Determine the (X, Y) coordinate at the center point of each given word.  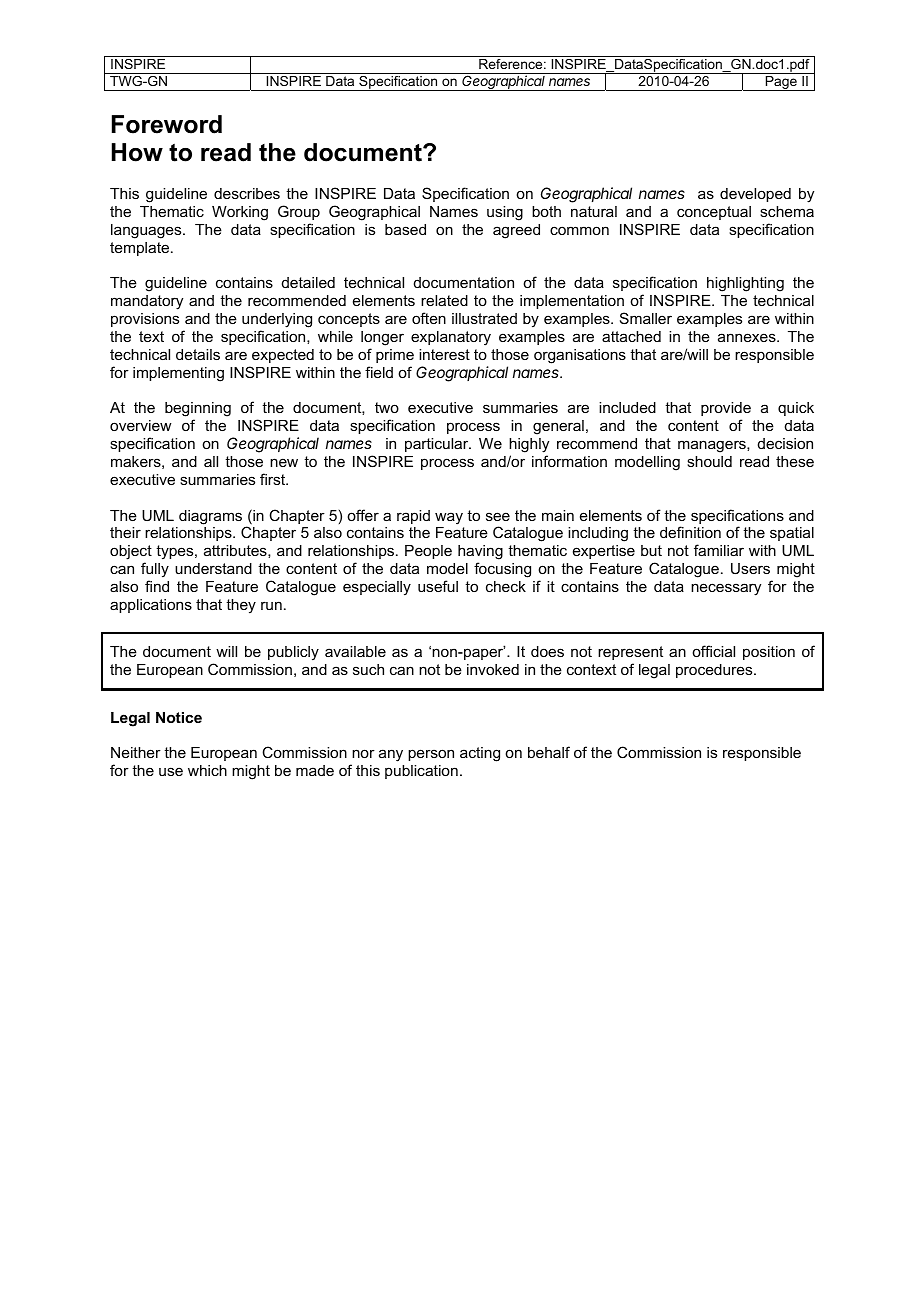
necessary (726, 589)
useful (438, 586)
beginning (198, 411)
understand (213, 568)
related (444, 300)
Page (781, 83)
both (546, 211)
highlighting (745, 284)
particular (438, 445)
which (207, 770)
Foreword (167, 124)
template (141, 249)
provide (726, 409)
